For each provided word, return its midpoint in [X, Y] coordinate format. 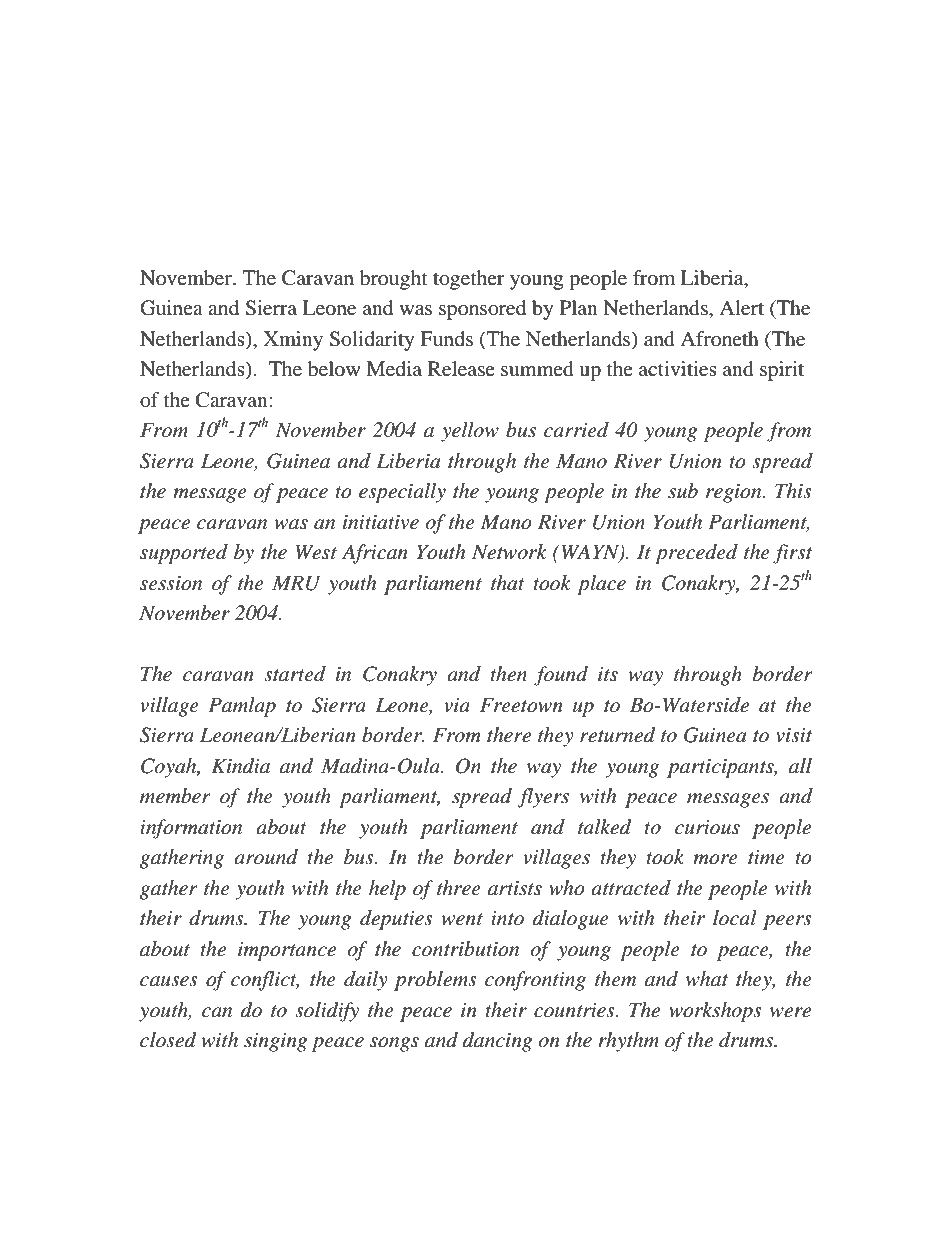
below [334, 369]
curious [707, 827]
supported [184, 554]
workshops [715, 1012]
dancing [498, 1042]
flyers [543, 798]
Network [509, 552]
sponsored [482, 310]
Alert [741, 307]
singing [276, 1042]
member [175, 796]
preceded [696, 554]
